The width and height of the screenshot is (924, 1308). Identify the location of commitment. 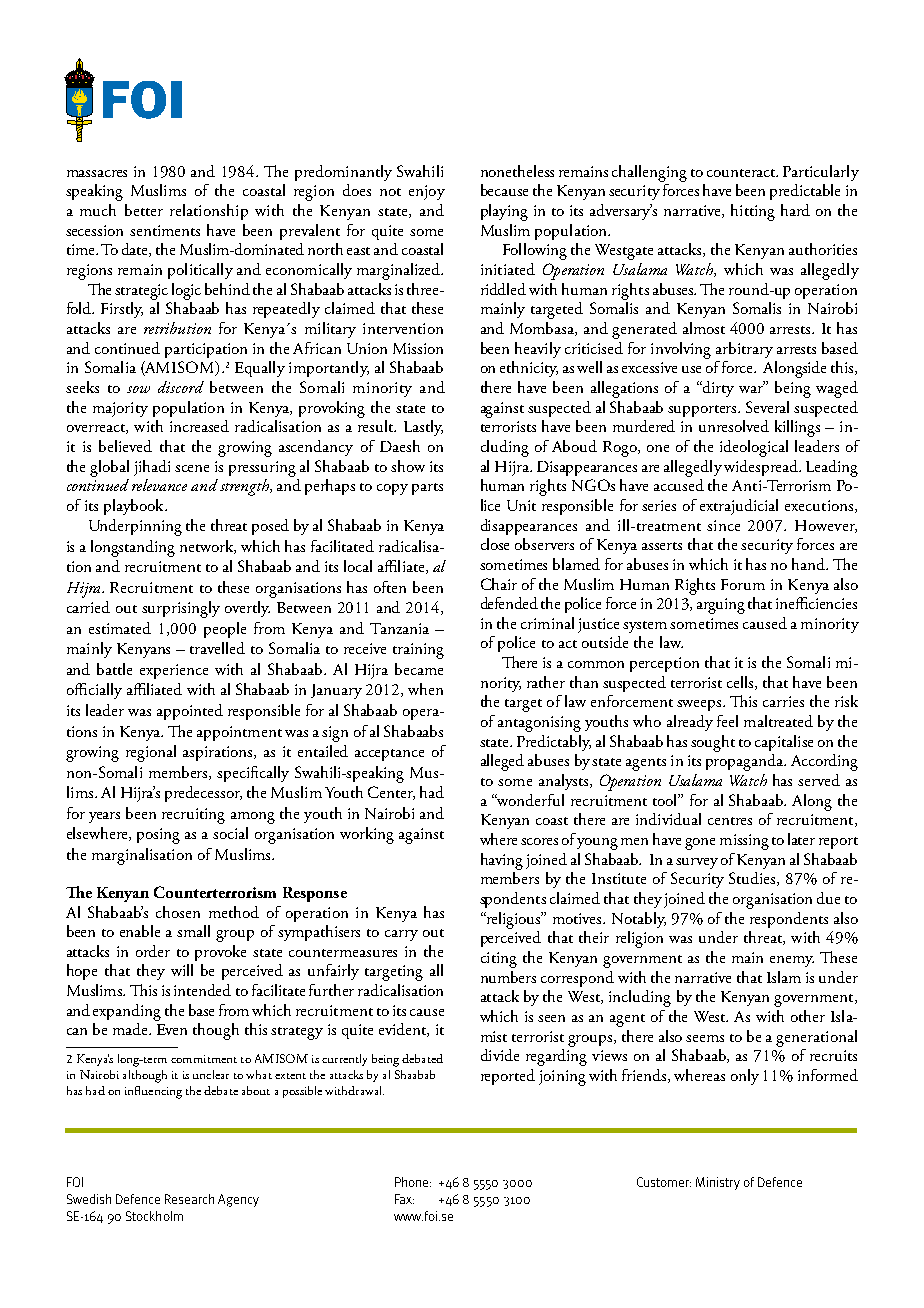
(204, 1059).
